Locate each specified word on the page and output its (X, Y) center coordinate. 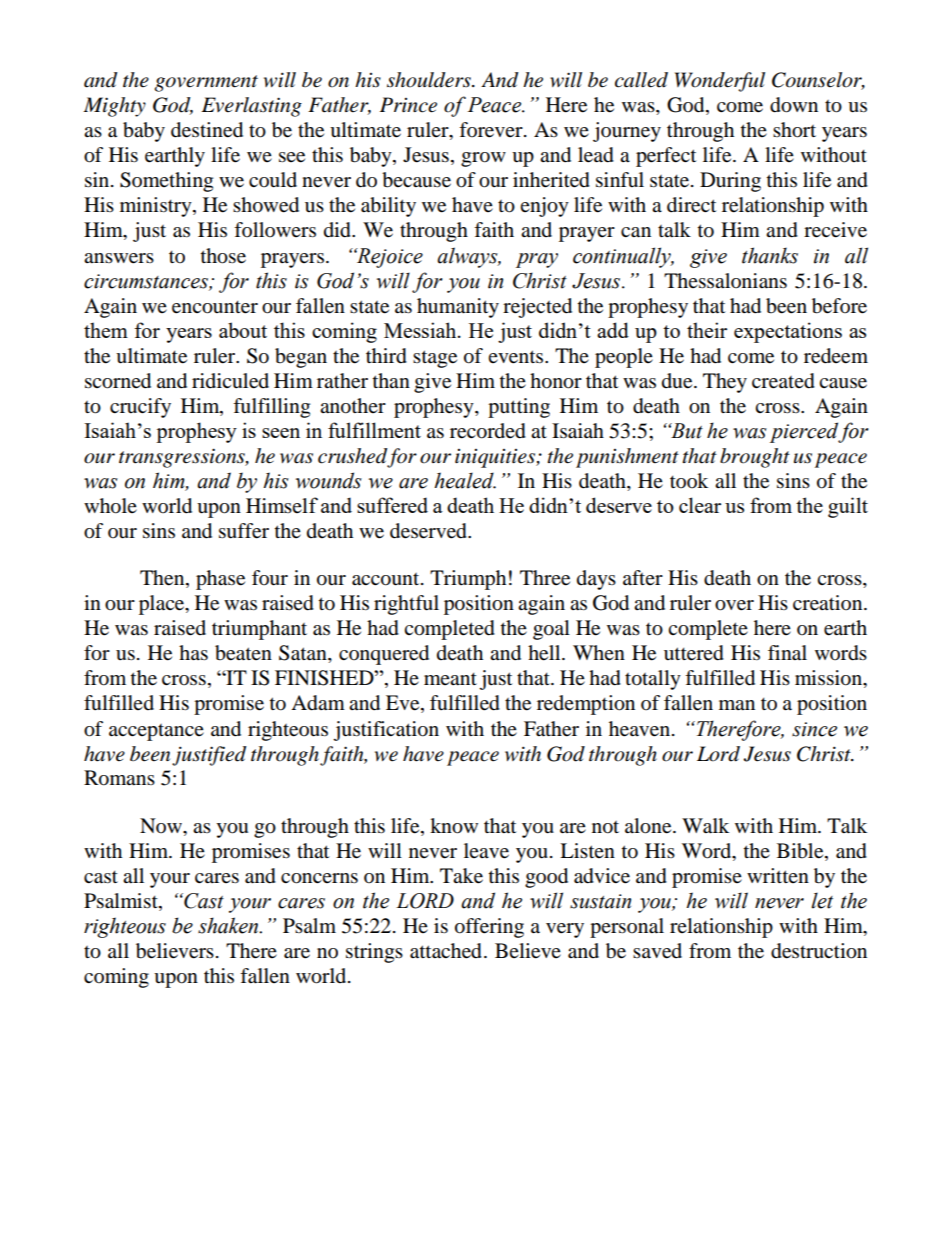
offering (489, 928)
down (794, 105)
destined (207, 130)
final (787, 653)
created (783, 381)
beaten (243, 653)
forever (492, 130)
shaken (229, 925)
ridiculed (230, 381)
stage (435, 359)
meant (450, 679)
